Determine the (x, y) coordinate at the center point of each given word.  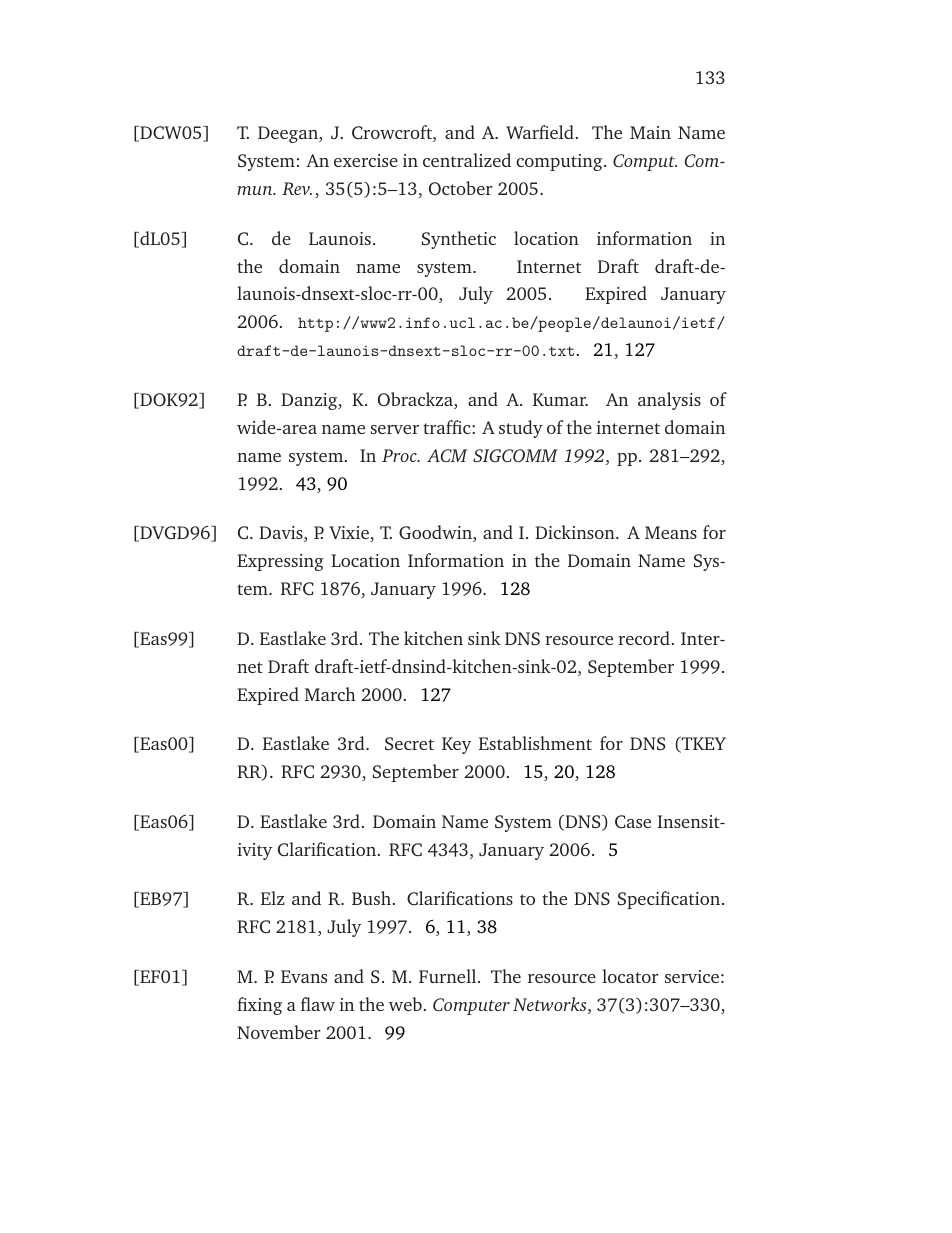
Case (633, 821)
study (521, 429)
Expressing (280, 562)
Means (671, 532)
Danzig (310, 401)
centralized (467, 160)
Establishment (535, 743)
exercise (366, 160)
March (330, 694)
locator (630, 976)
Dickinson (576, 532)
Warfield (540, 132)
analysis (669, 401)
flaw (318, 1004)
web (405, 1004)
